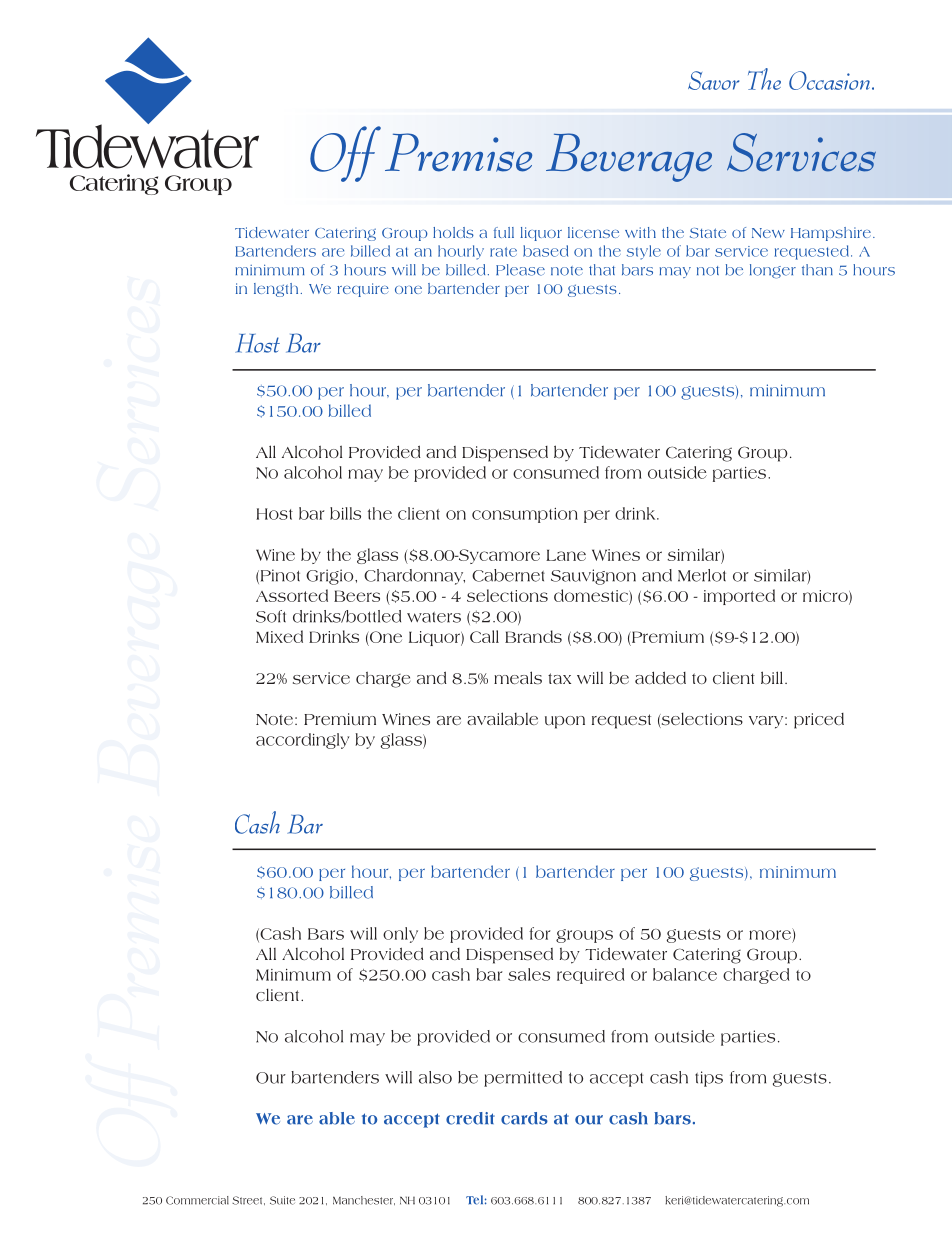 Image resolution: width=952 pixels, height=1233 pixels. What do you see at coordinates (540, 933) in the screenshot?
I see `for` at bounding box center [540, 933].
